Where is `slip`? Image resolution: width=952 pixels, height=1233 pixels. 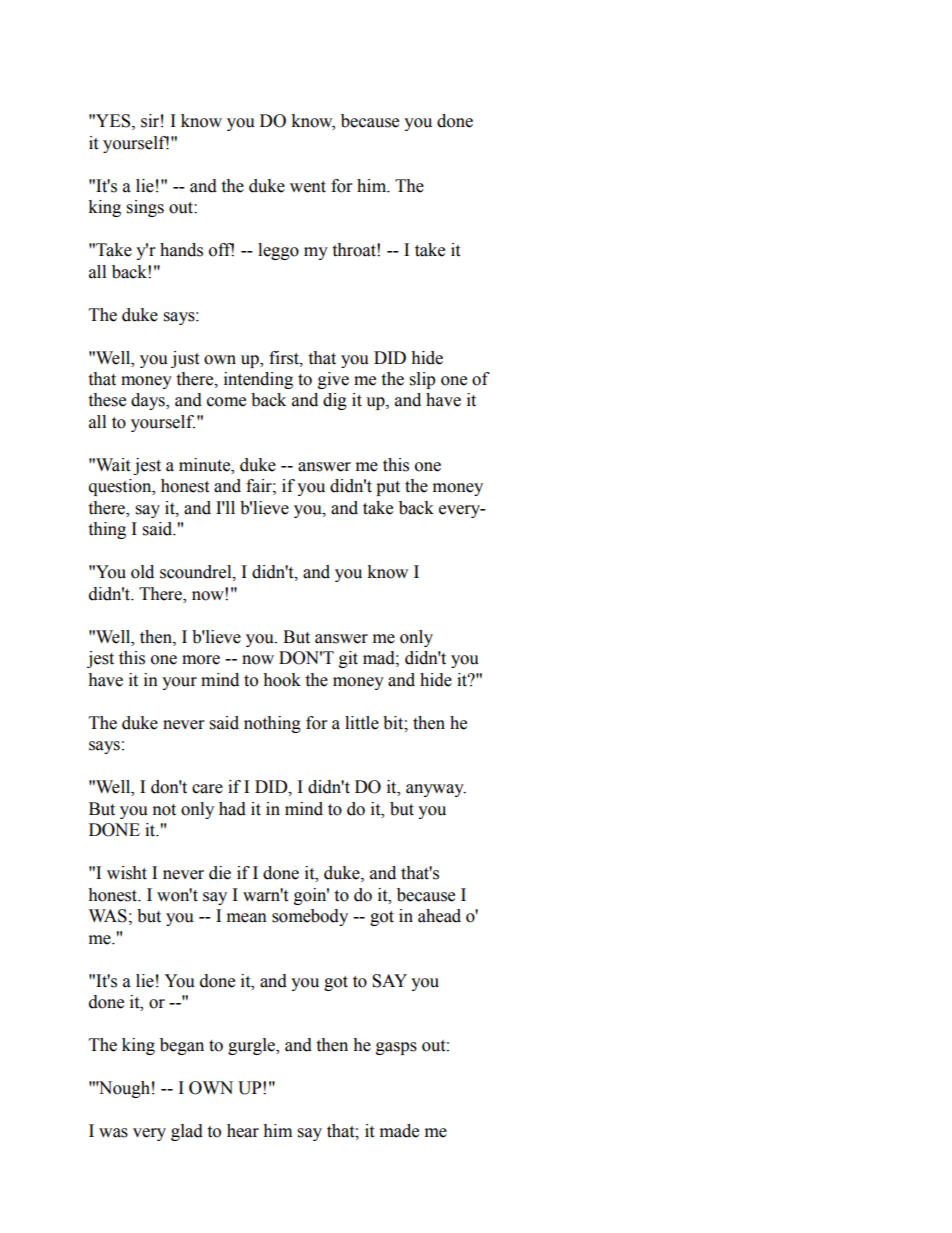
slip is located at coordinates (422, 380).
